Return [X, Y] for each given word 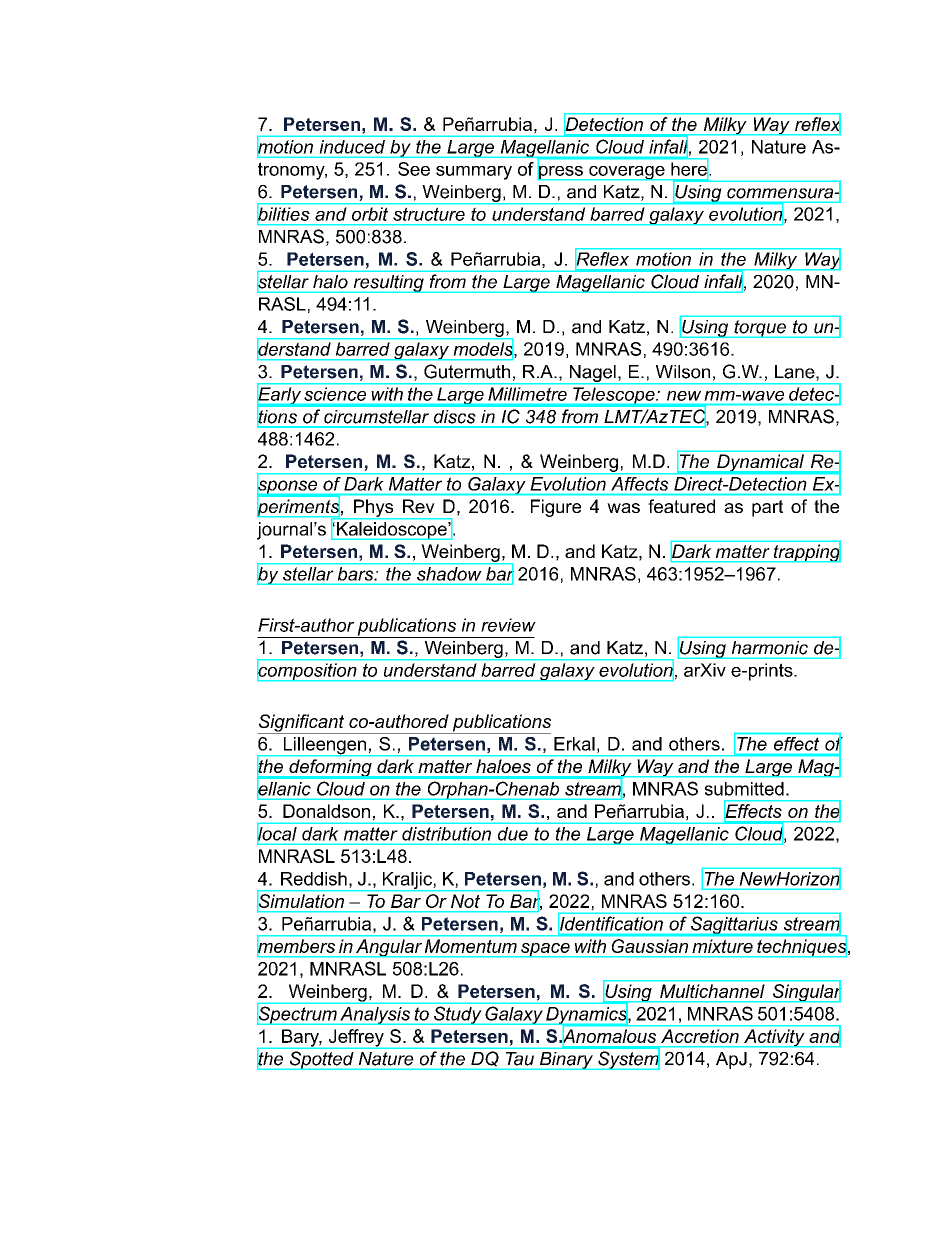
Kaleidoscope [392, 531]
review [508, 625]
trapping [806, 552]
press [561, 171]
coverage [627, 173]
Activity [774, 1038]
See [414, 169]
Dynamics [587, 1015]
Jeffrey [356, 1039]
